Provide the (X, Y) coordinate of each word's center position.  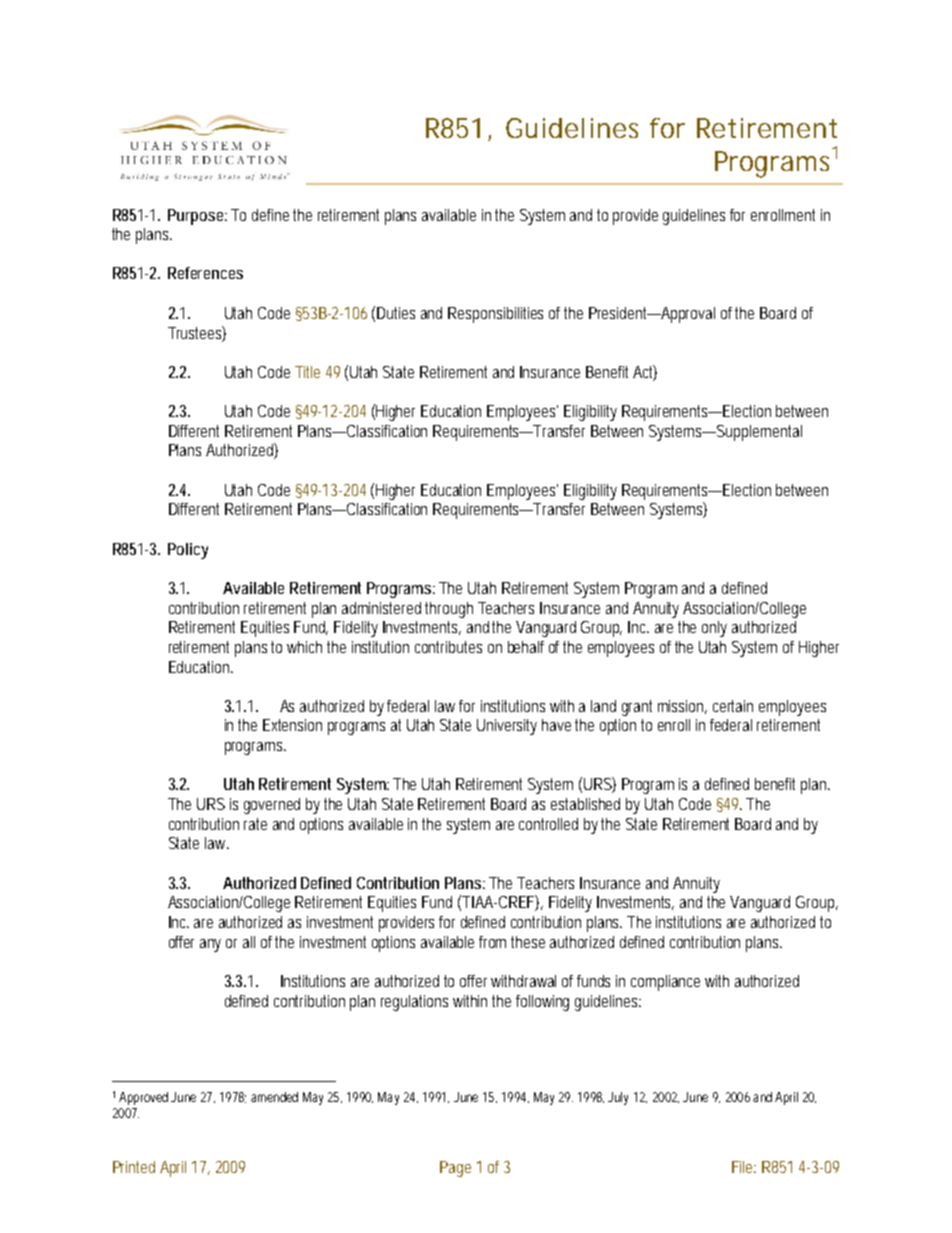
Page (455, 1169)
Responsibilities (495, 315)
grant (637, 708)
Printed (134, 1167)
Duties (396, 313)
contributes (448, 647)
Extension (292, 725)
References (205, 273)
